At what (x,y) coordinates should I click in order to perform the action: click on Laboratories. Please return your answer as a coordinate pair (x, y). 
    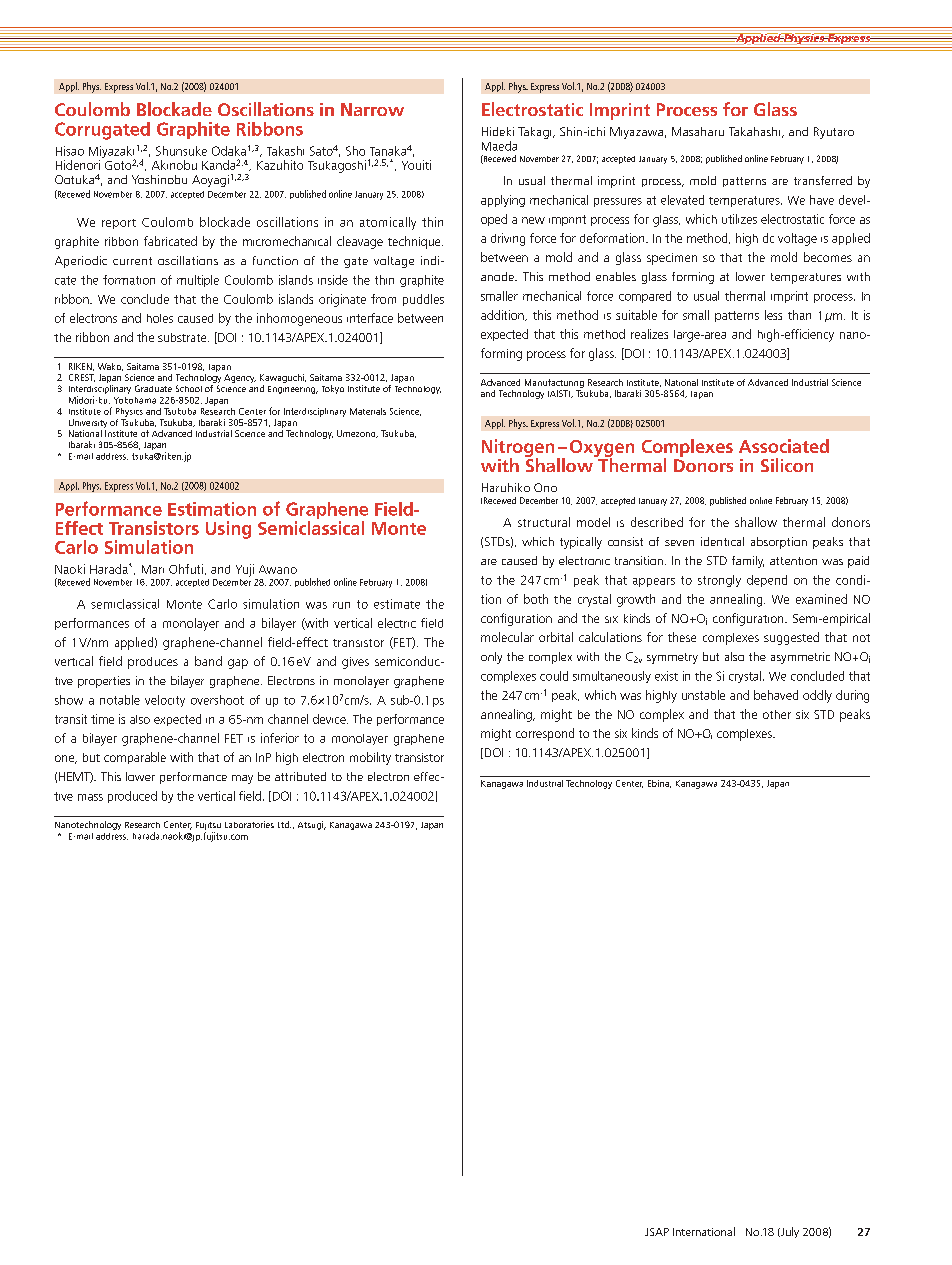
    Looking at the image, I should click on (249, 824).
